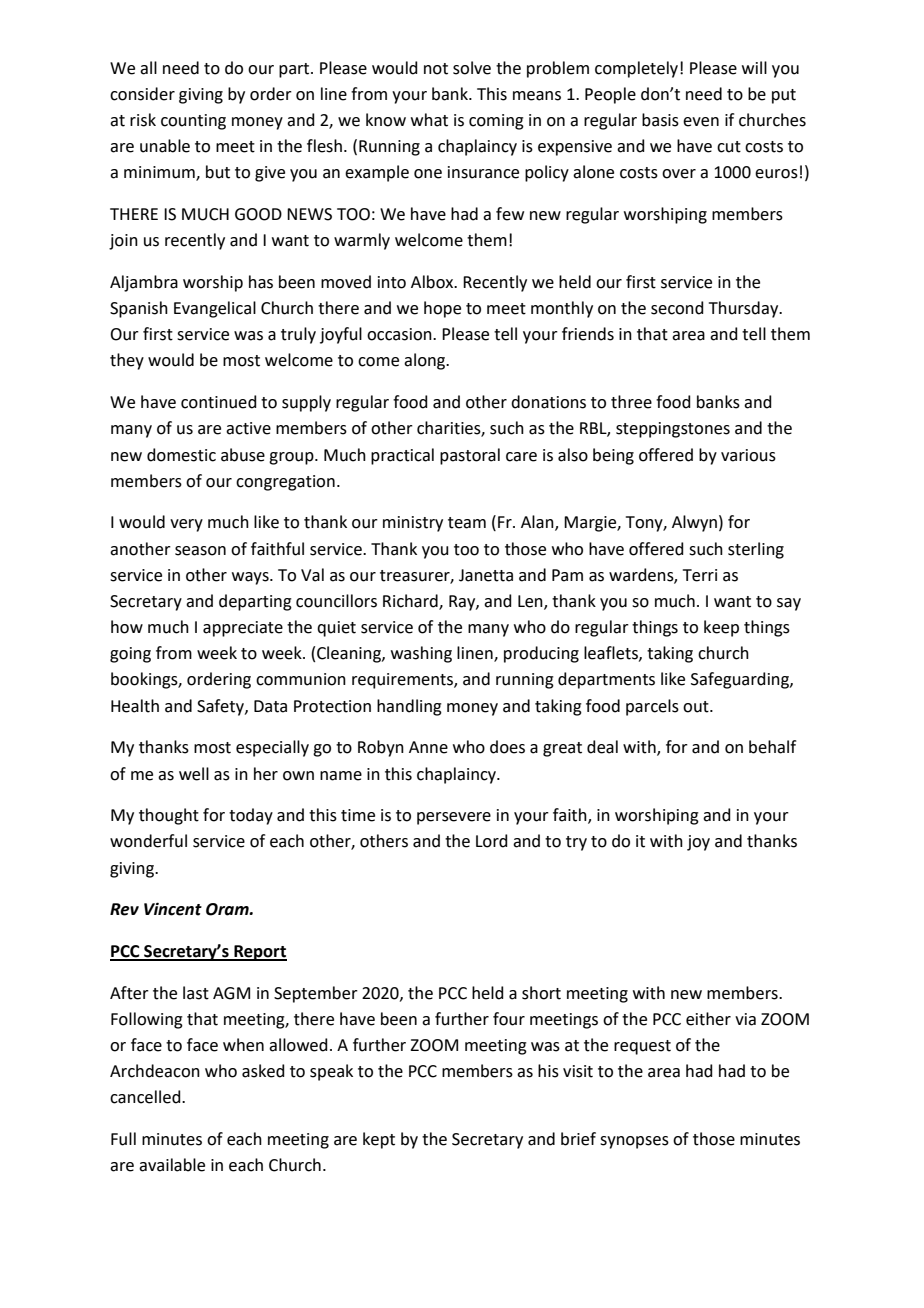  What do you see at coordinates (172, 1165) in the image?
I see `available` at bounding box center [172, 1165].
